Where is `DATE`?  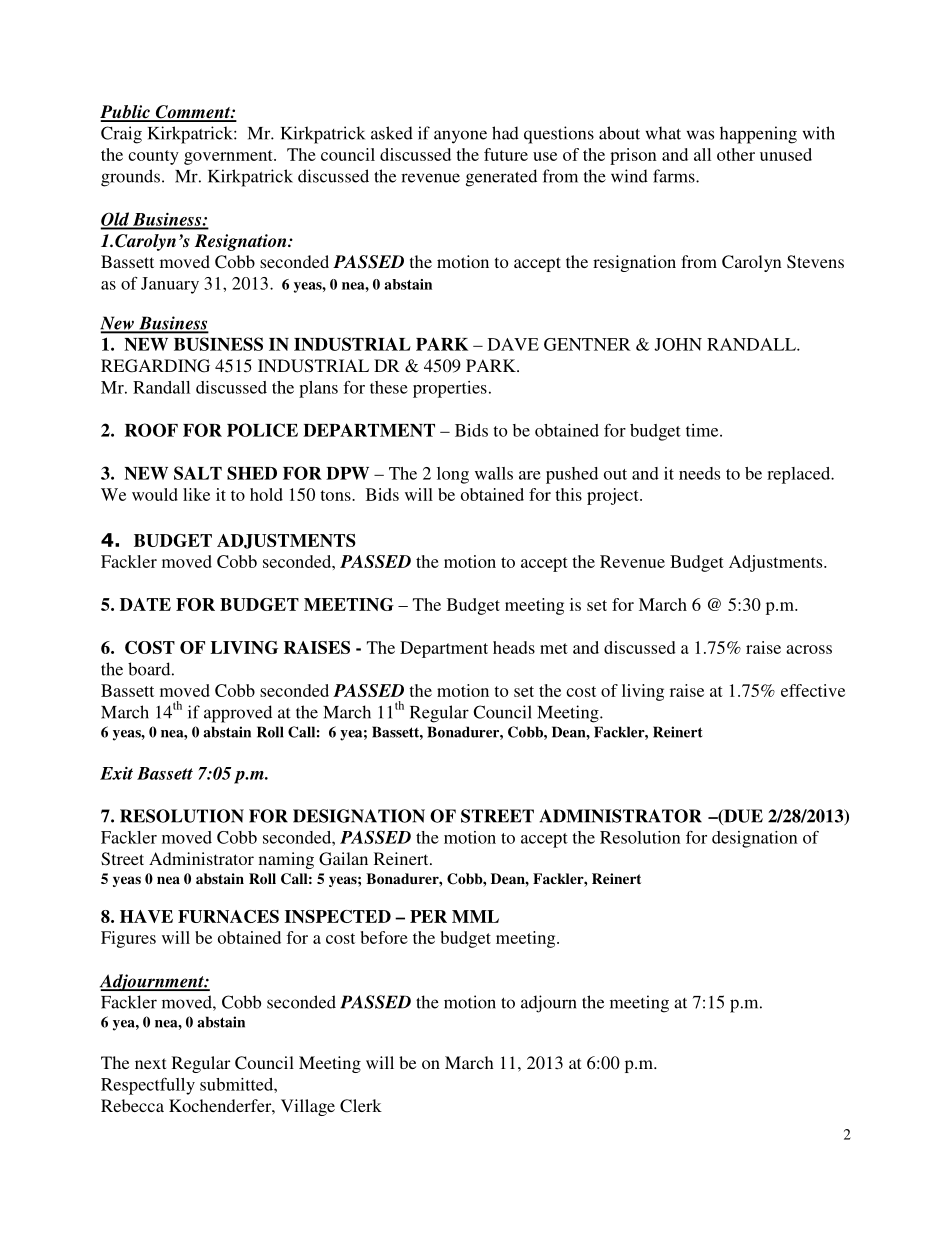 DATE is located at coordinates (145, 604).
